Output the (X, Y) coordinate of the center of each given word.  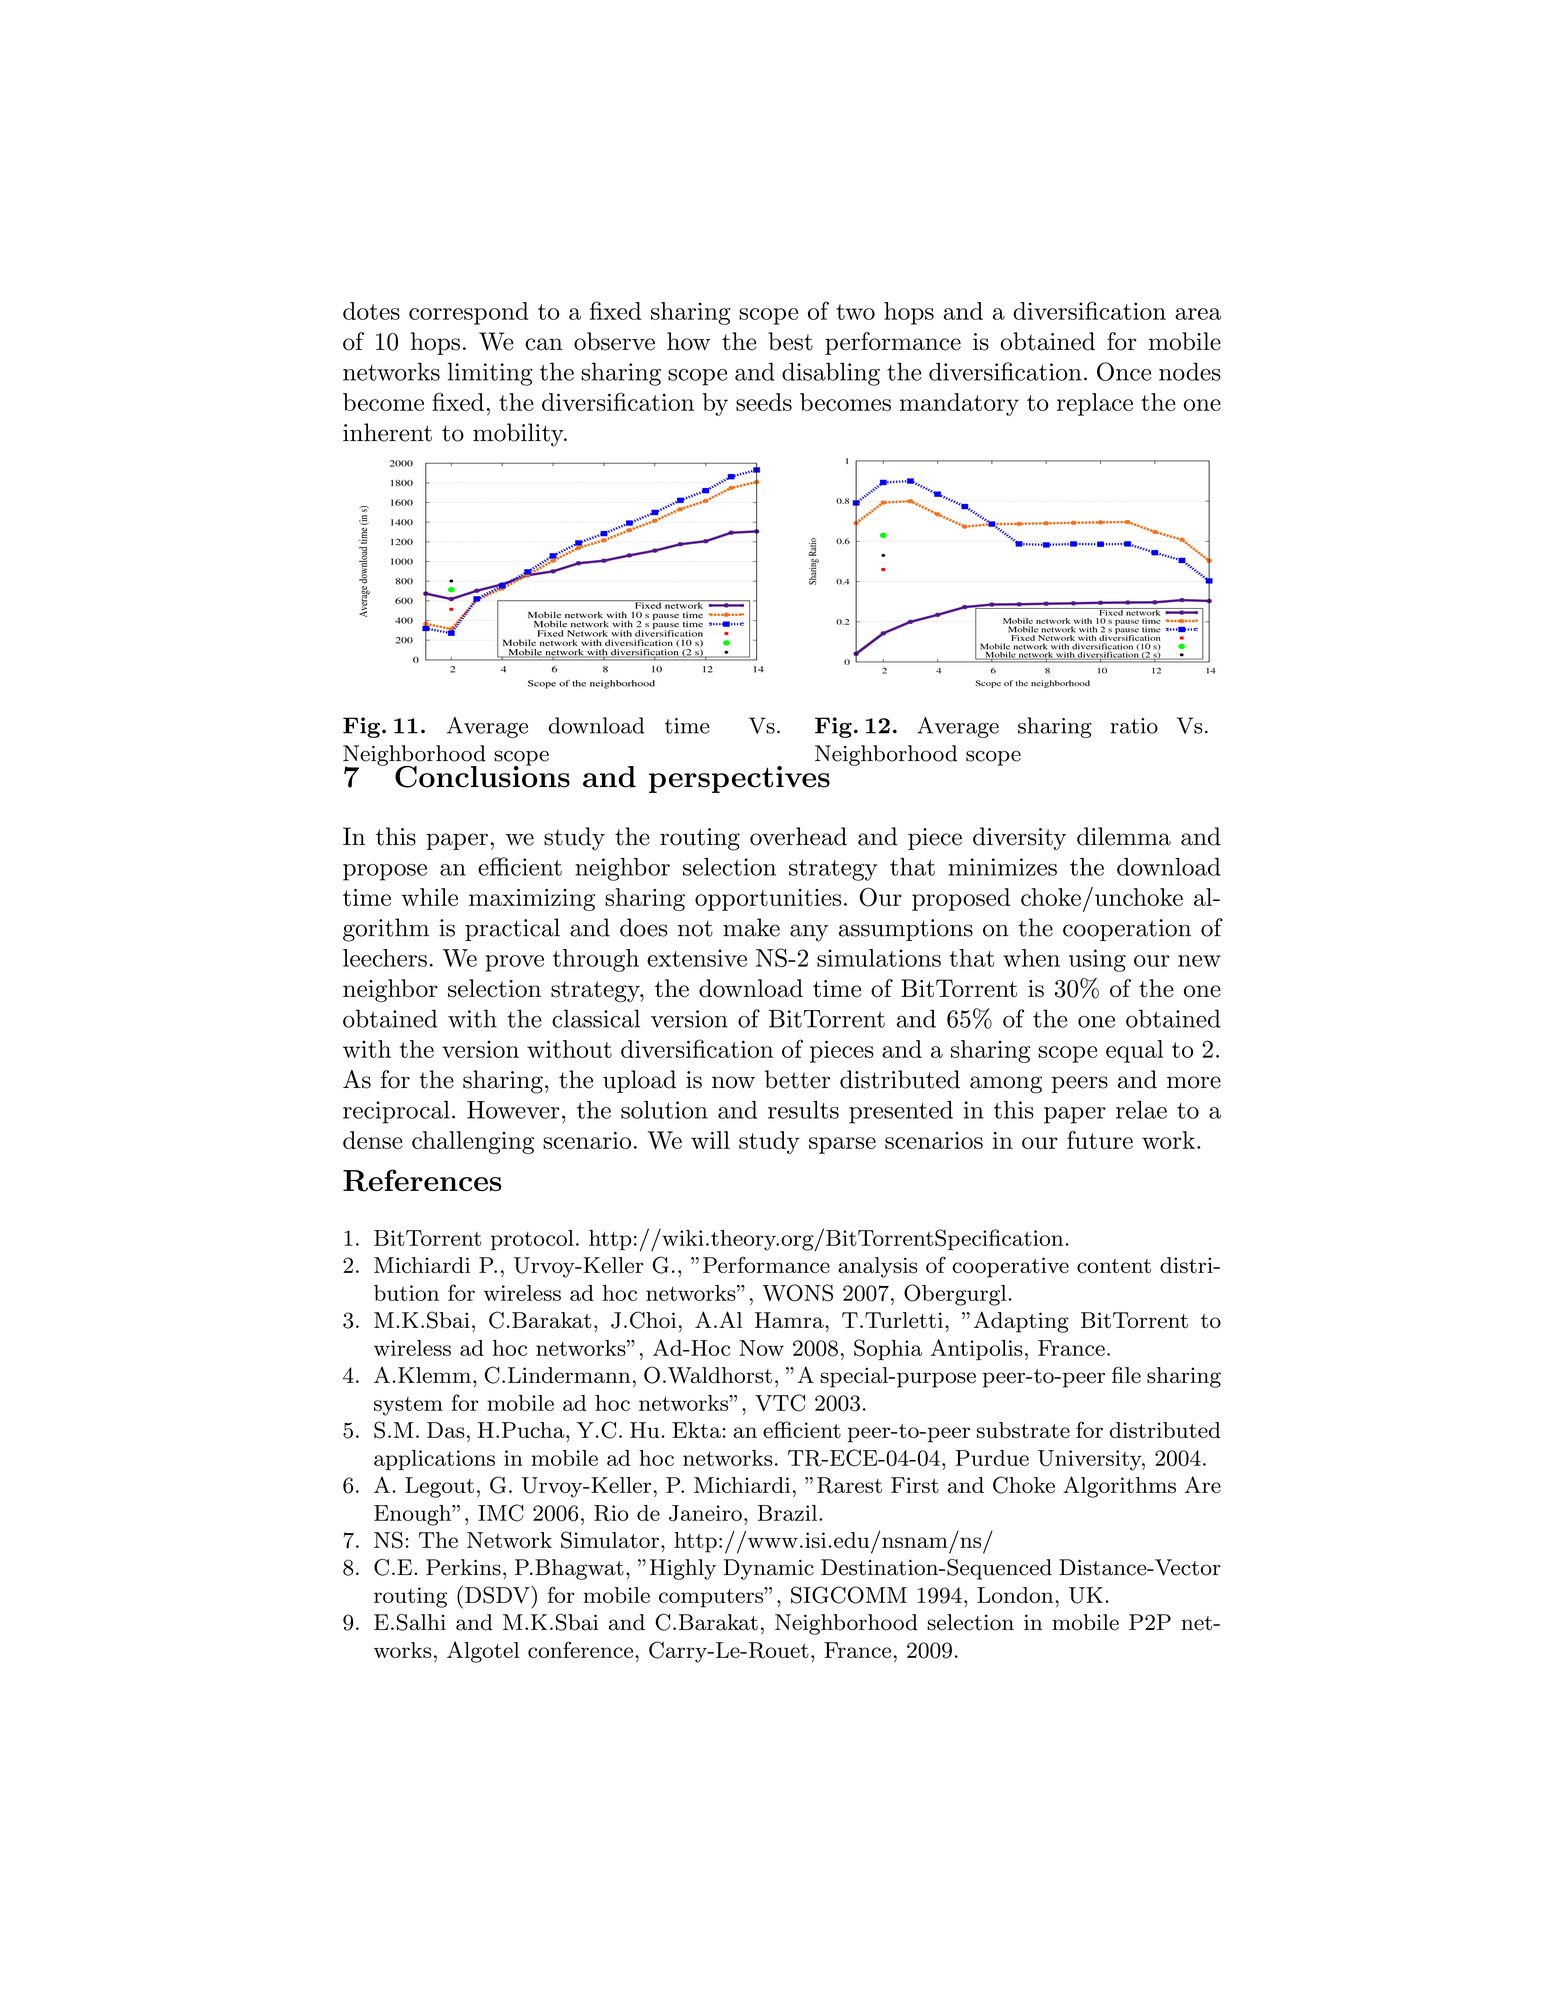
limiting (490, 374)
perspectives (739, 779)
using (1097, 960)
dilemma (1124, 836)
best (790, 341)
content (1114, 1266)
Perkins (463, 1567)
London (1015, 1595)
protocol (532, 1240)
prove (514, 963)
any (809, 933)
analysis (877, 1267)
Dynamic (769, 1569)
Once (1124, 371)
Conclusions (482, 775)
